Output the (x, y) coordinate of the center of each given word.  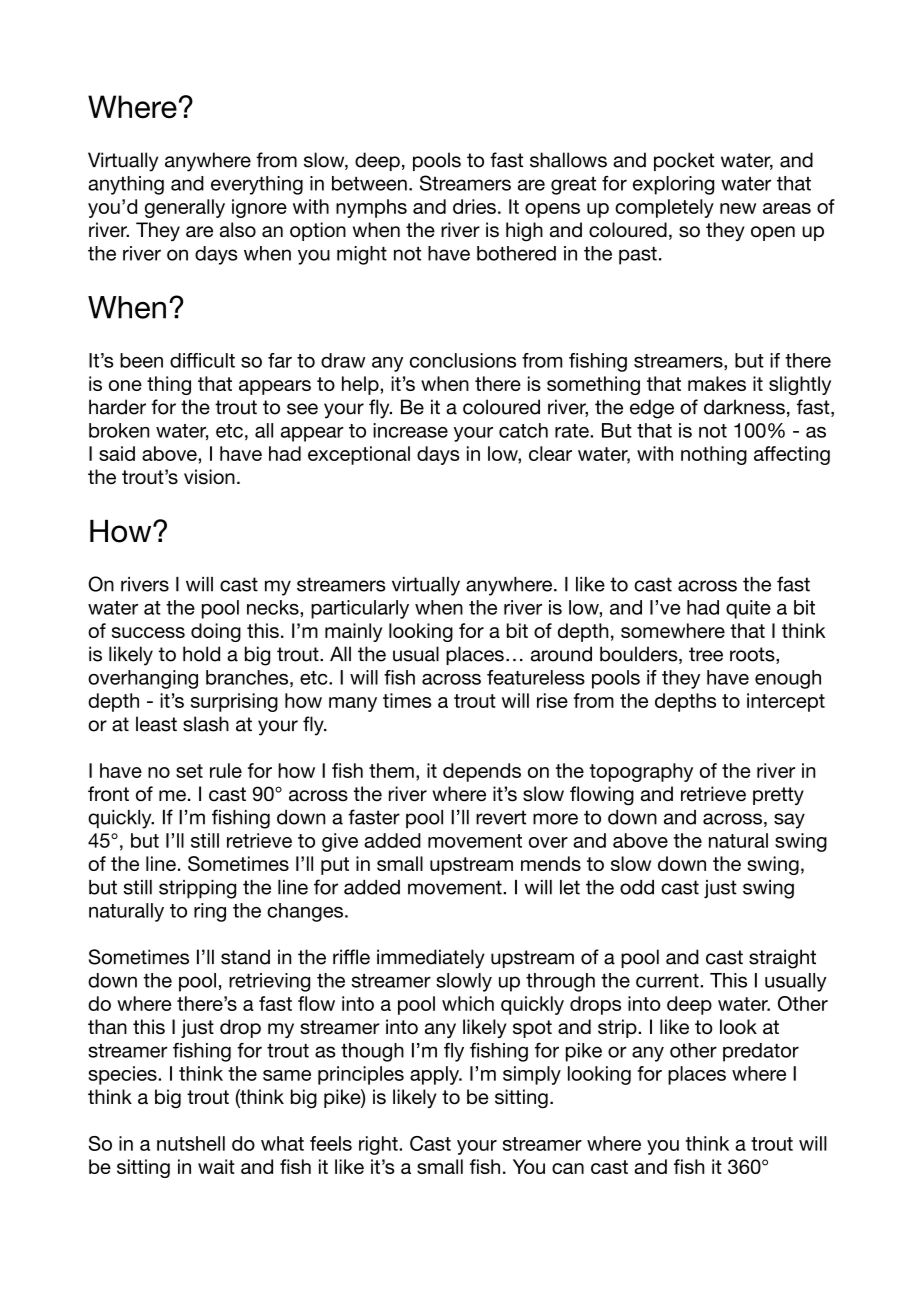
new (738, 208)
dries (474, 206)
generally (185, 208)
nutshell (191, 1143)
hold (201, 654)
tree (706, 654)
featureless (536, 677)
